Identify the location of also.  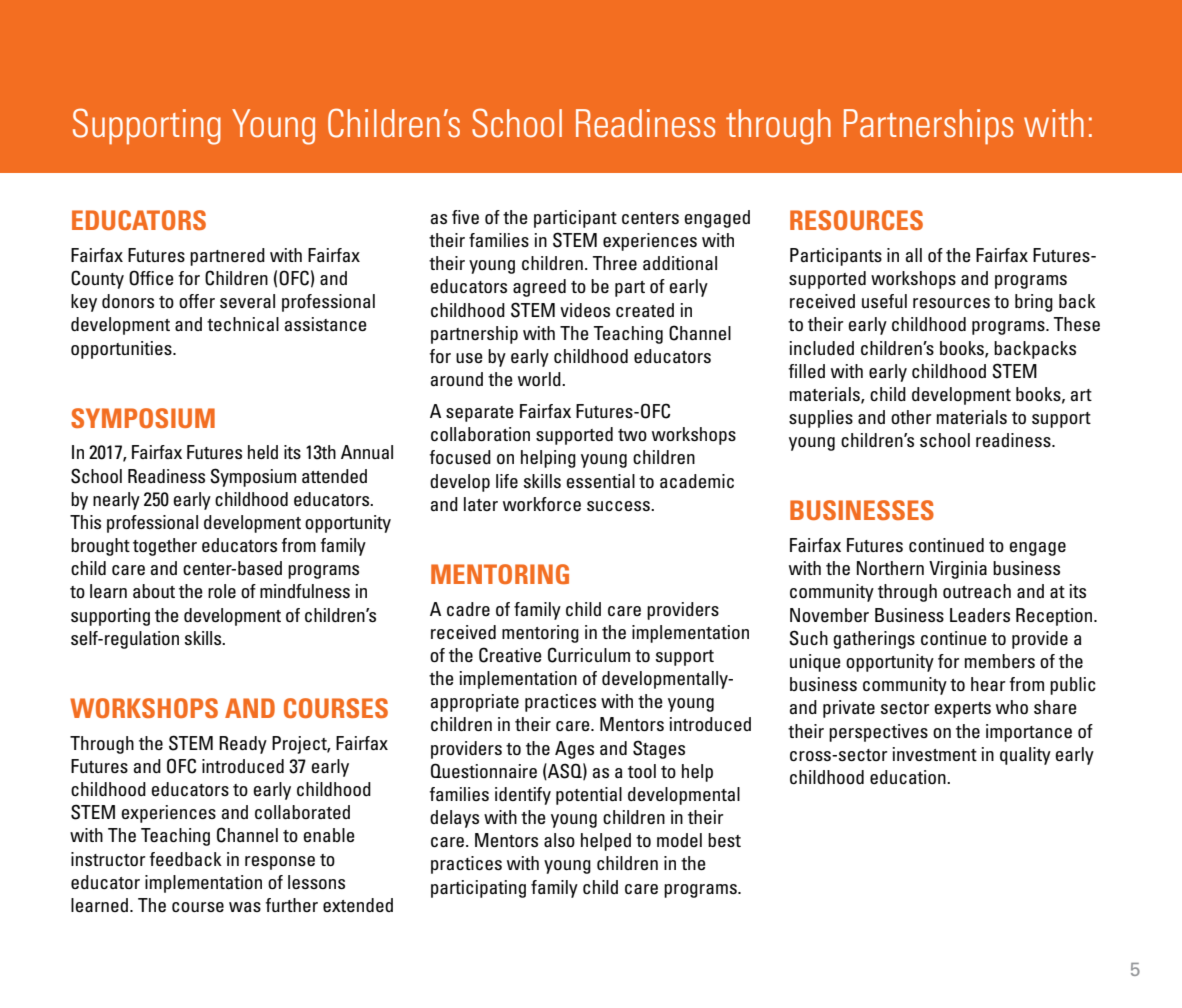
(559, 840).
